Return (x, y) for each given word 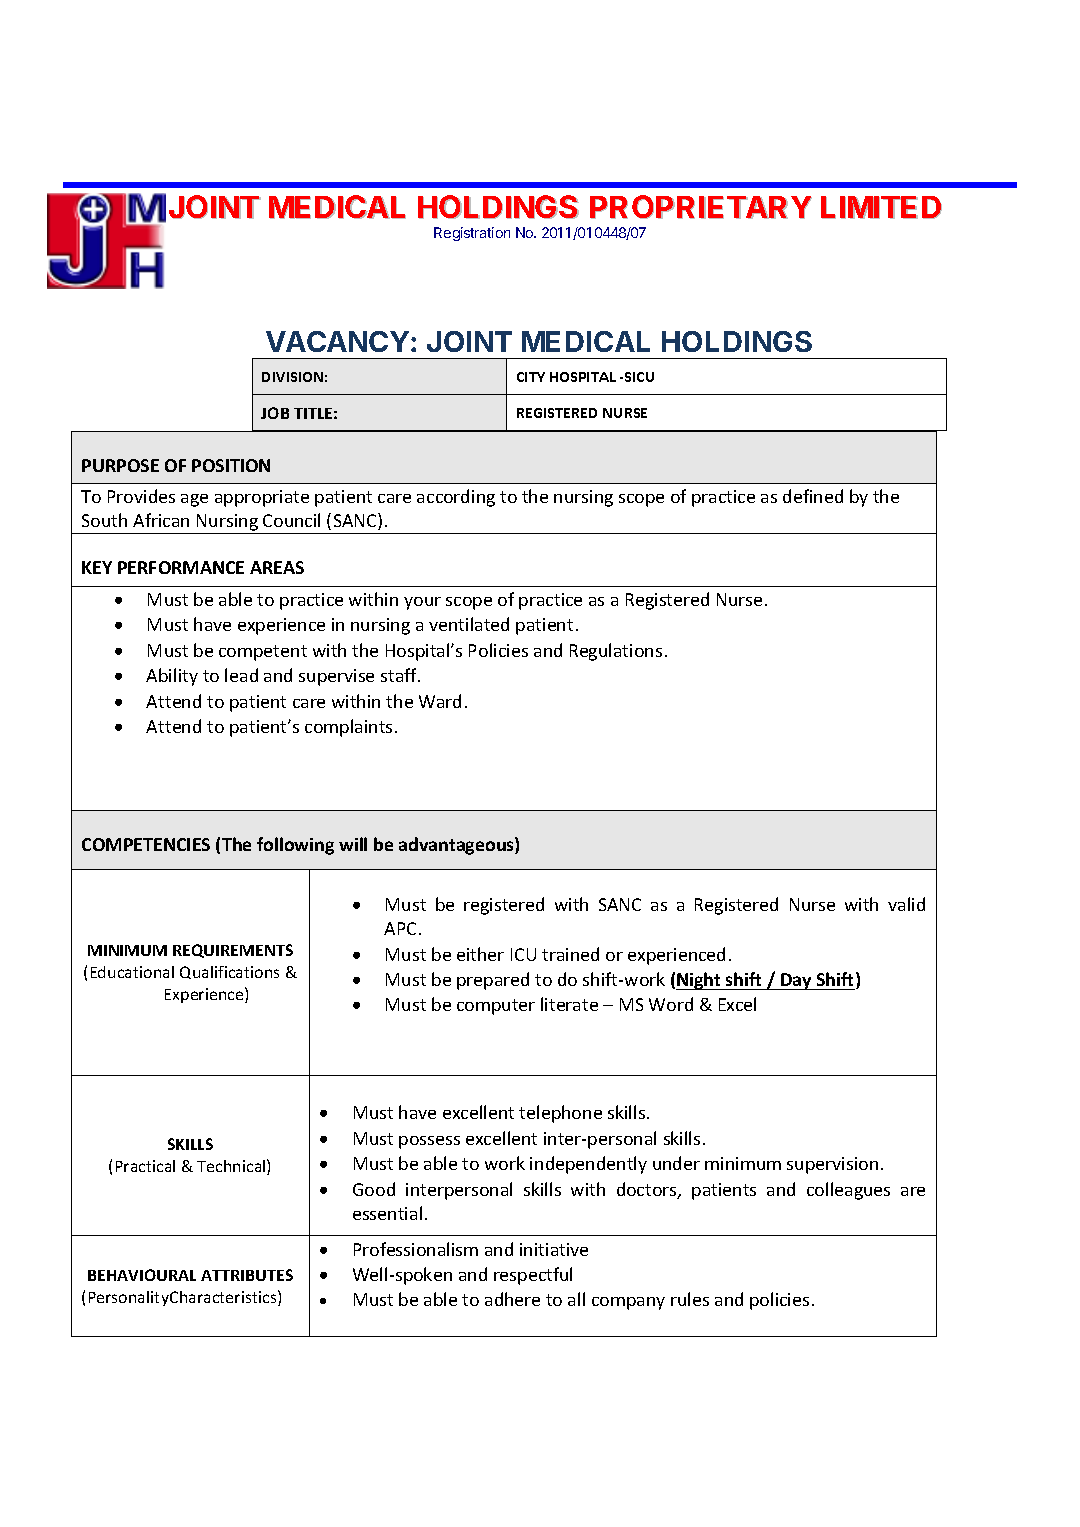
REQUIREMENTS (233, 951)
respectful (533, 1276)
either (480, 954)
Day (796, 981)
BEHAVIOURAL (142, 1275)
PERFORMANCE (181, 567)
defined (813, 496)
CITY (531, 377)
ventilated (469, 624)
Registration (472, 234)
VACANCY (337, 341)
